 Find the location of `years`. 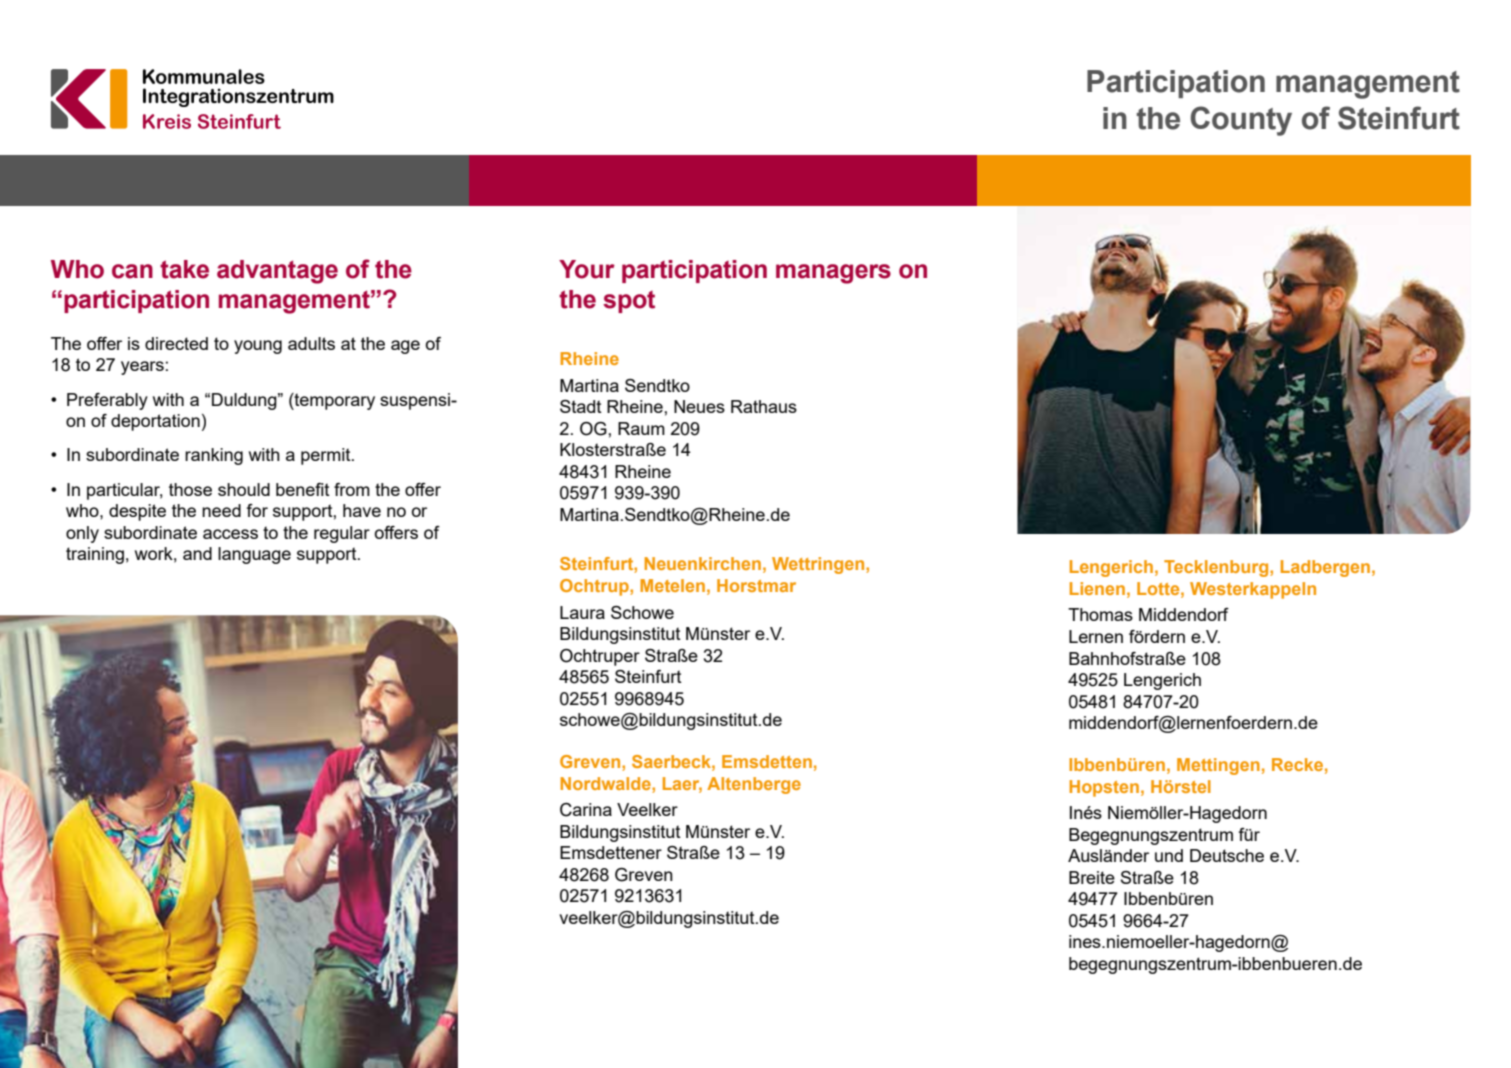

years is located at coordinates (142, 368).
